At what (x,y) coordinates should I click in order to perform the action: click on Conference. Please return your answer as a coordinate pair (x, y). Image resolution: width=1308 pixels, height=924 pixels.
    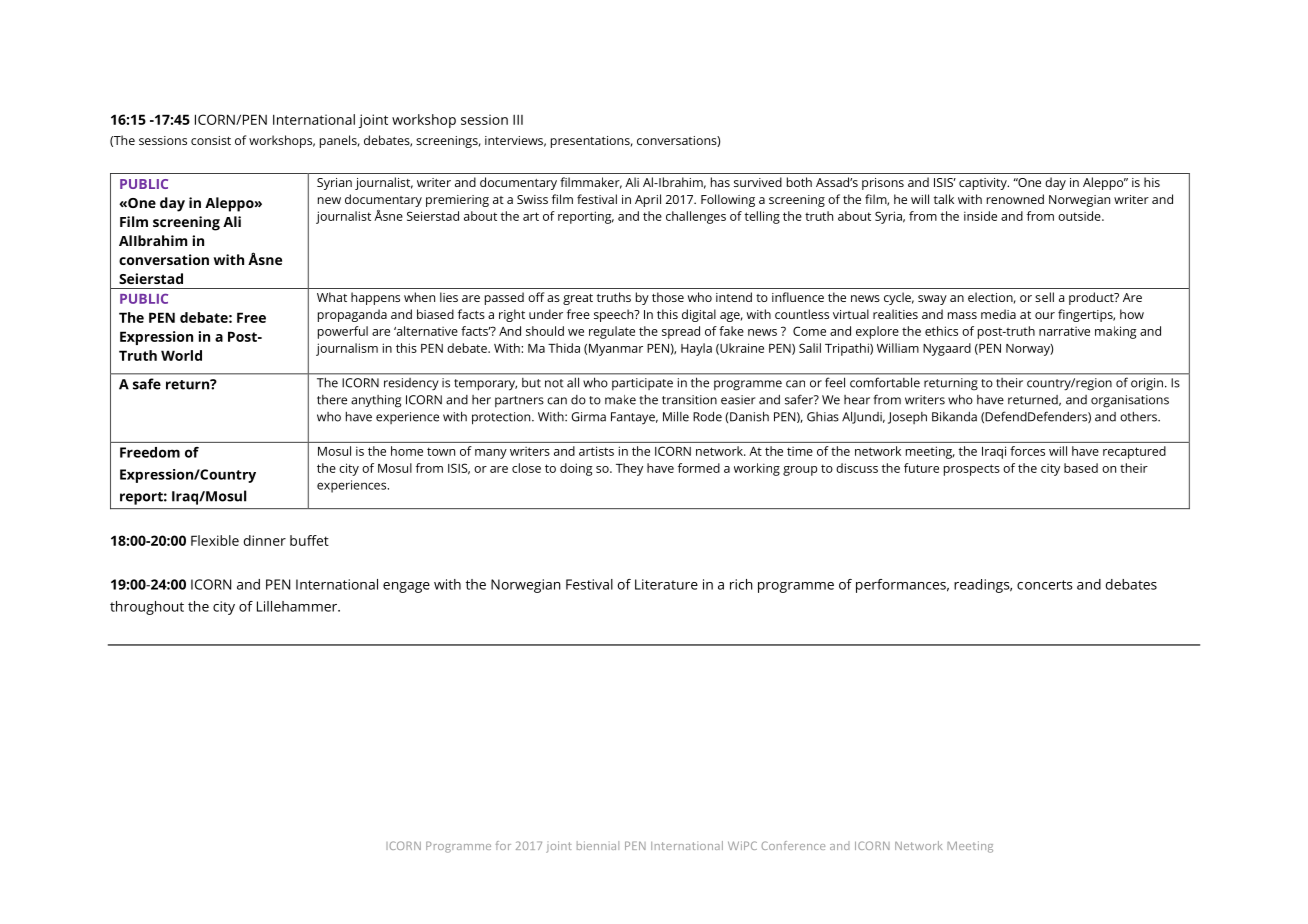
    Looking at the image, I should click on (793, 845).
